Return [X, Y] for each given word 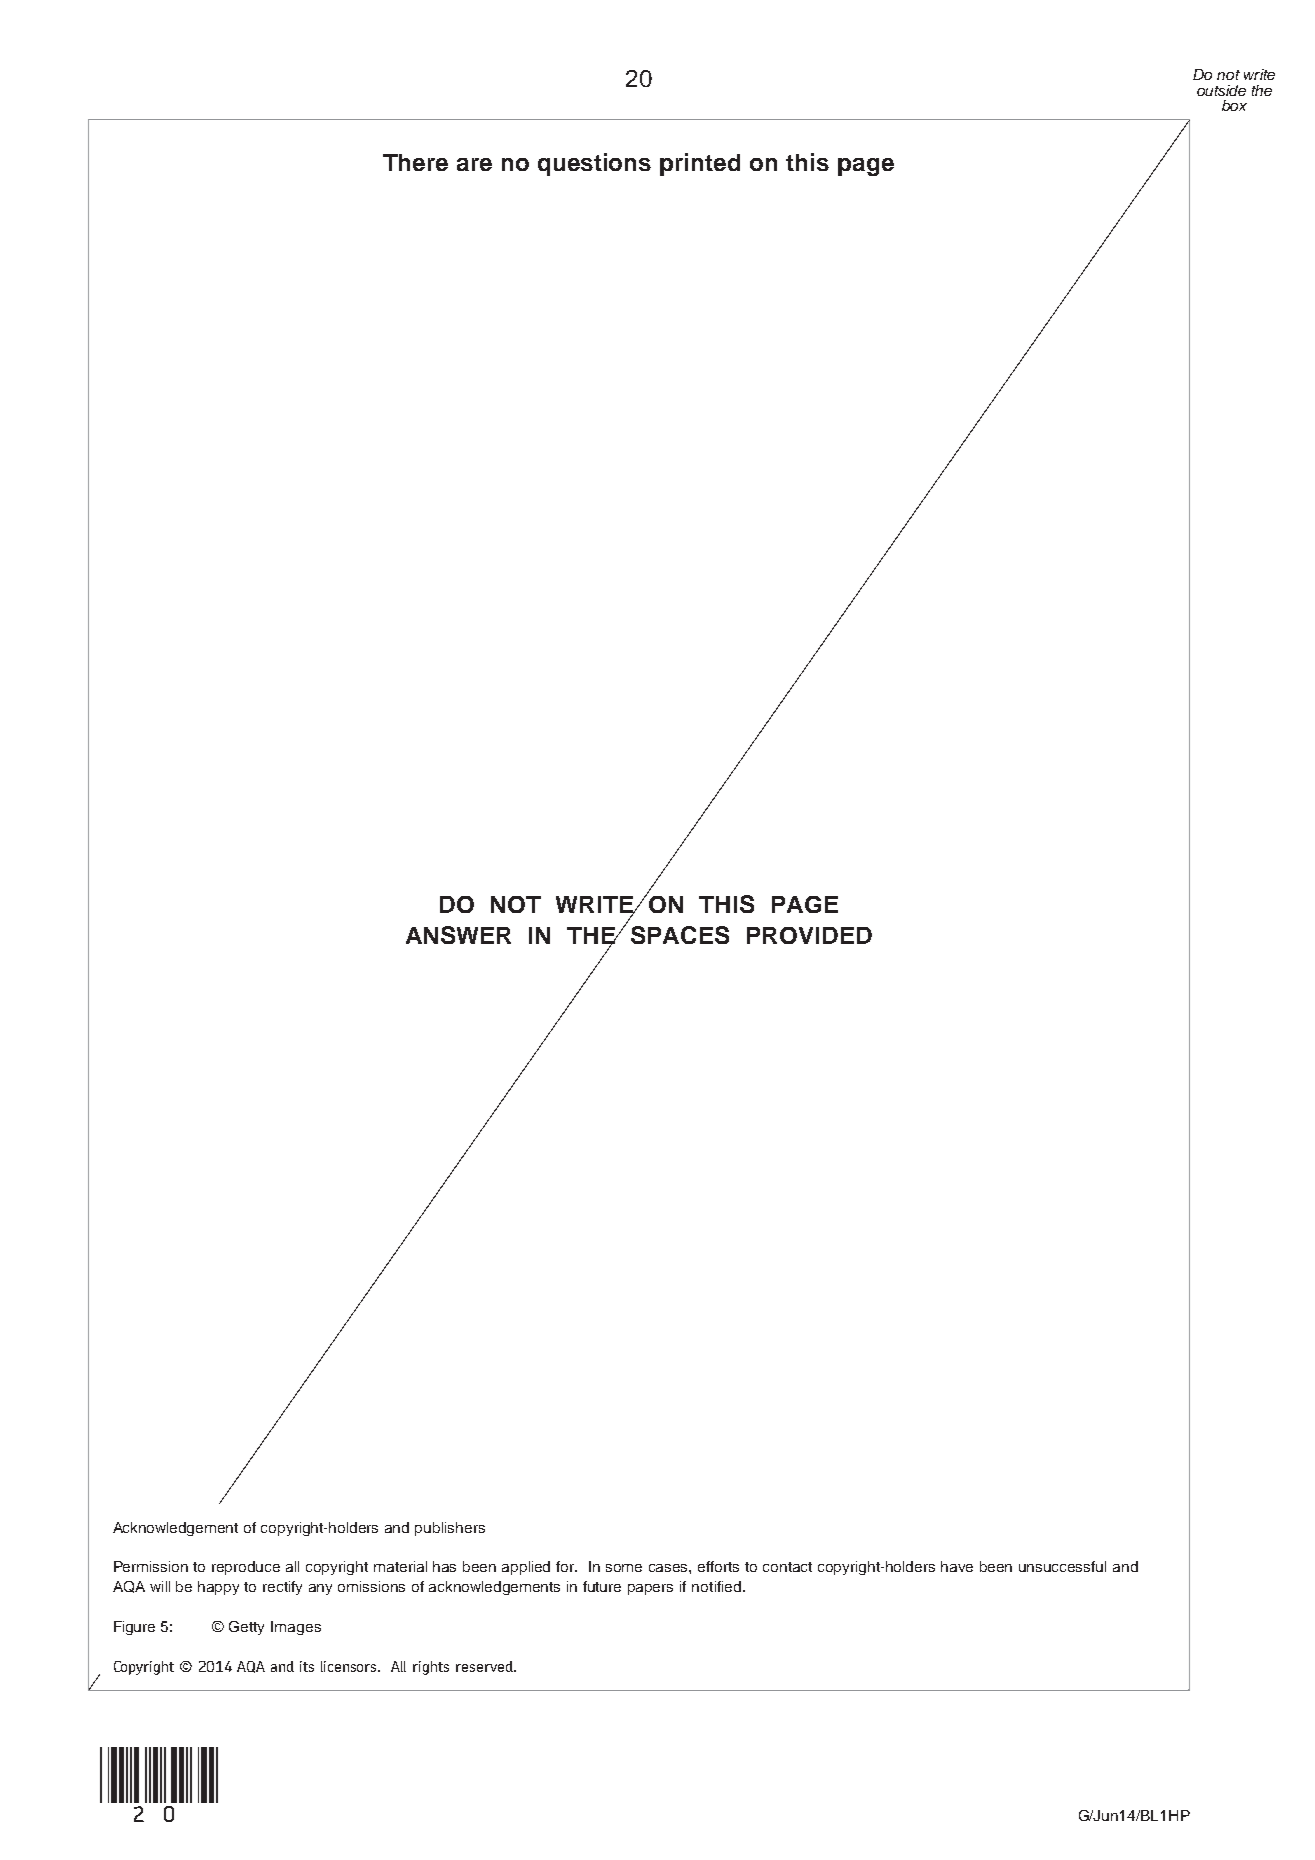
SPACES [680, 935]
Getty [246, 1628]
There [415, 162]
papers [650, 1589]
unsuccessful [1062, 1566]
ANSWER [458, 935]
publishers [450, 1529]
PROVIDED [809, 935]
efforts [718, 1566]
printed [700, 164]
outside [1221, 90]
